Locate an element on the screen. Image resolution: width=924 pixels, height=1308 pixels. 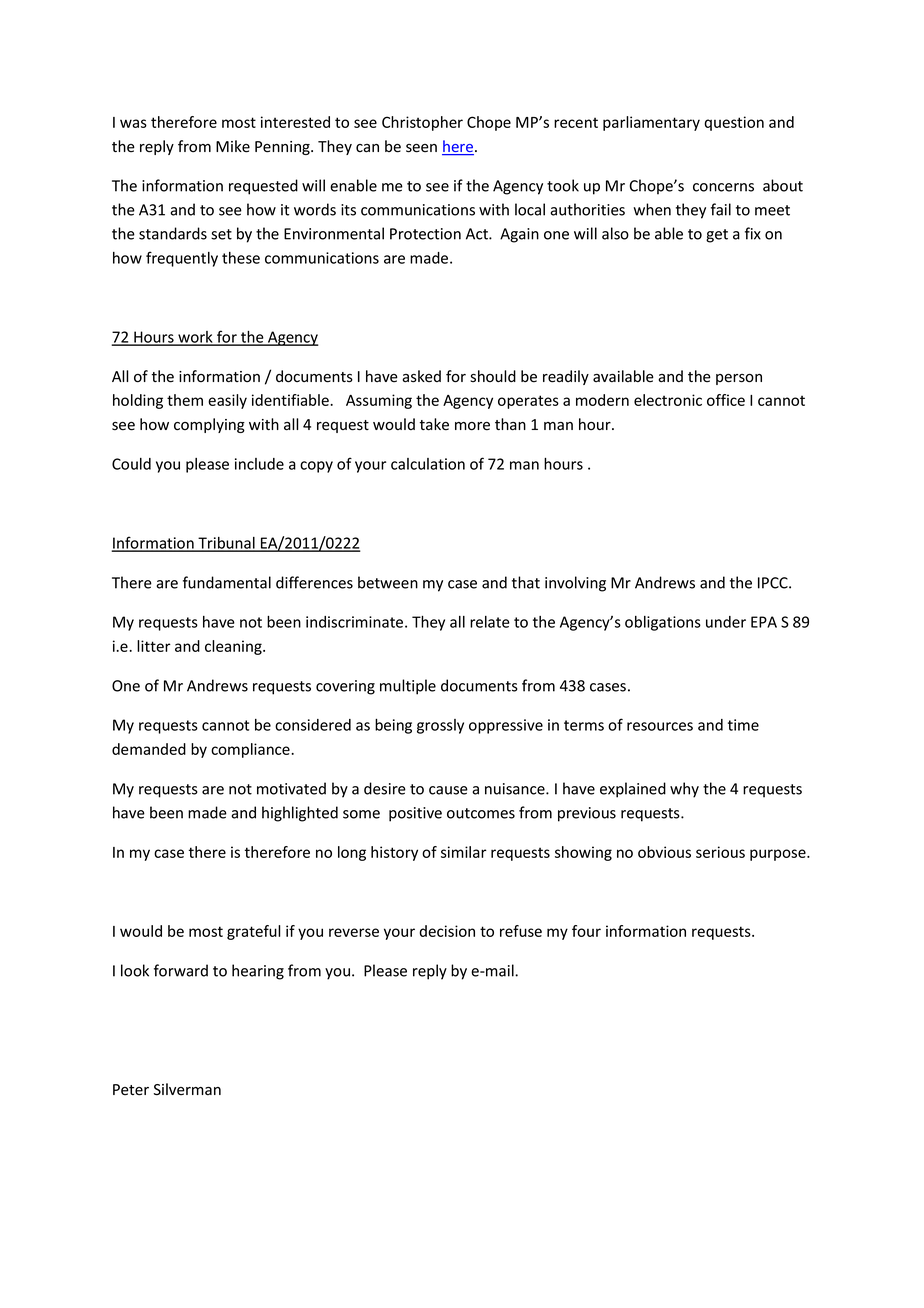
Tribunal is located at coordinates (226, 544).
